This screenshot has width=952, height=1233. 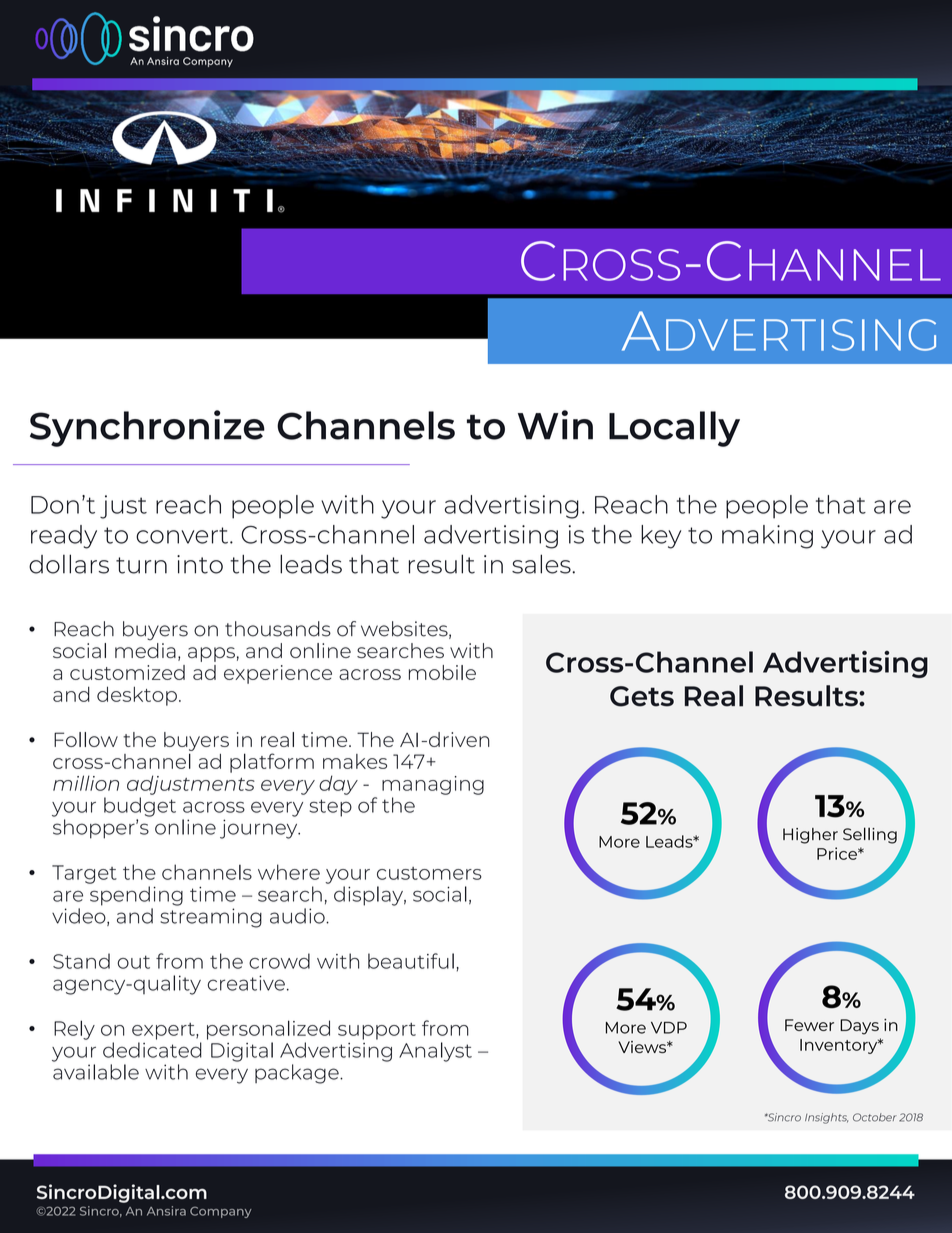 What do you see at coordinates (147, 428) in the screenshot?
I see `Synchronize` at bounding box center [147, 428].
